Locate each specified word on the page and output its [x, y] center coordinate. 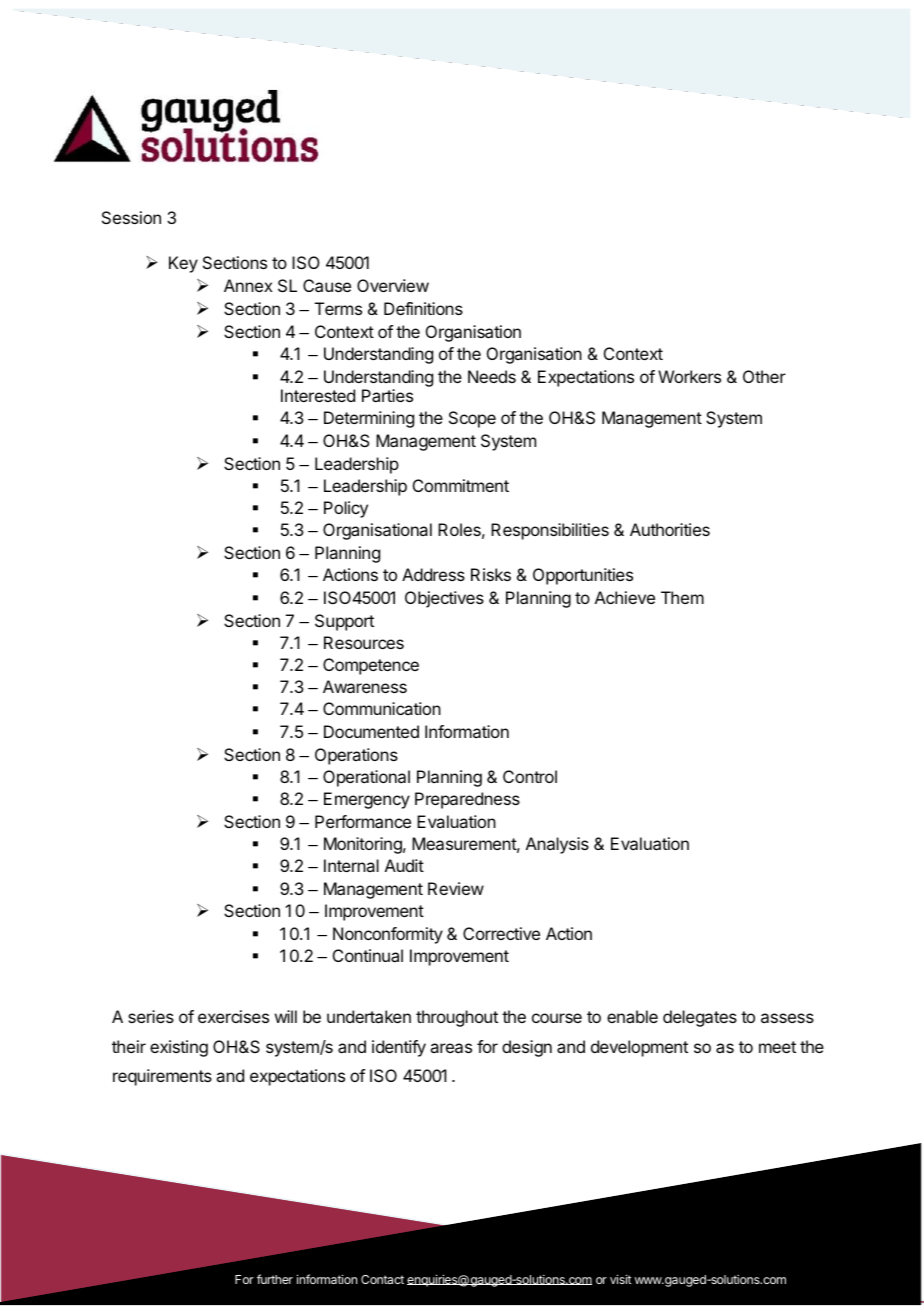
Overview [393, 285]
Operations [356, 756]
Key [183, 264]
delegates [700, 1018]
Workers [689, 376]
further [275, 1279]
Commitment [461, 485]
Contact [382, 1279]
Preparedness [467, 800]
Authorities [670, 529]
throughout [457, 1018]
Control [530, 776]
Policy [346, 509]
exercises [233, 1016]
